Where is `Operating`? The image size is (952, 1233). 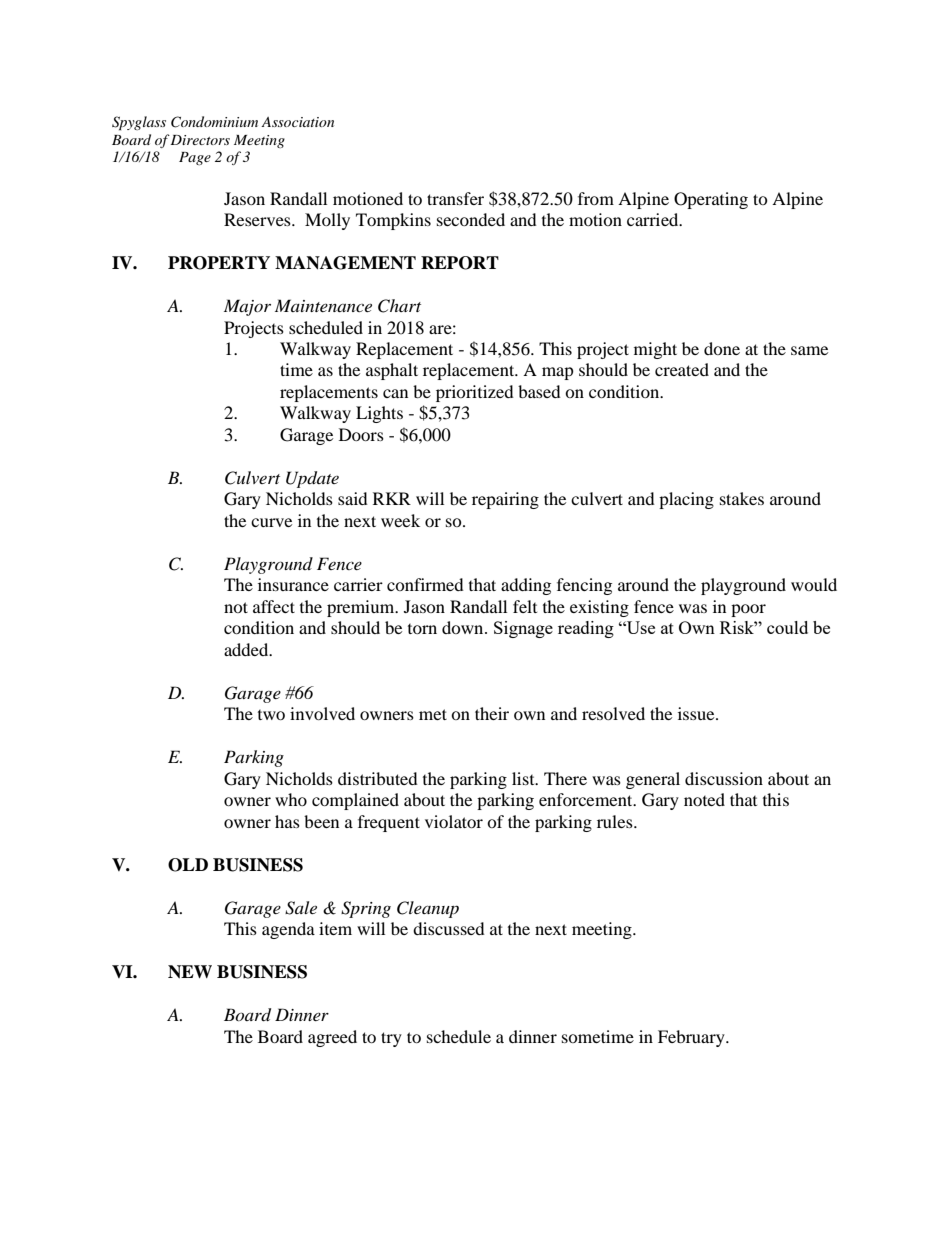
Operating is located at coordinates (711, 200).
